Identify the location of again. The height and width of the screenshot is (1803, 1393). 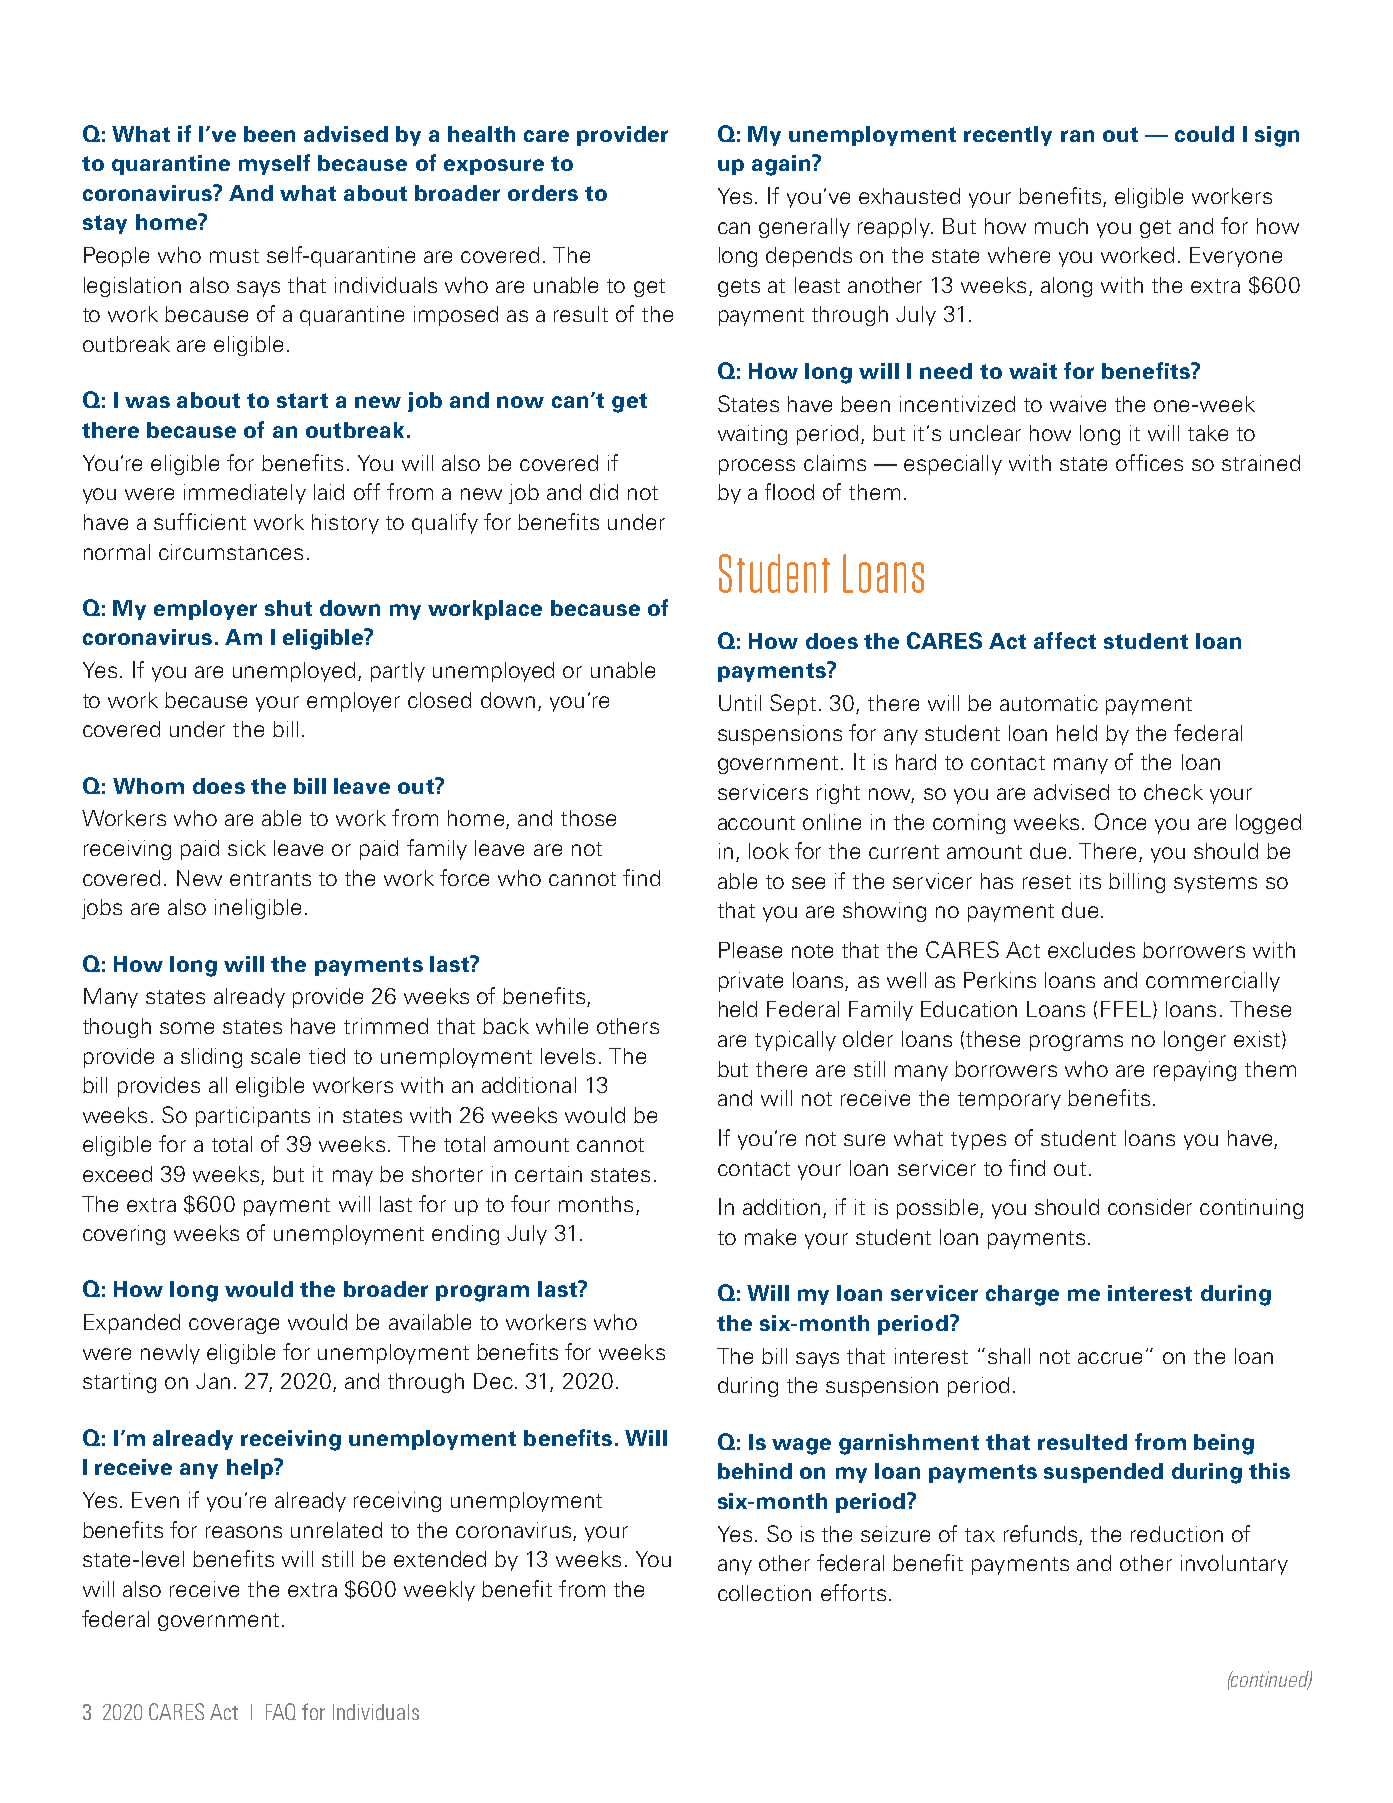
(782, 165).
